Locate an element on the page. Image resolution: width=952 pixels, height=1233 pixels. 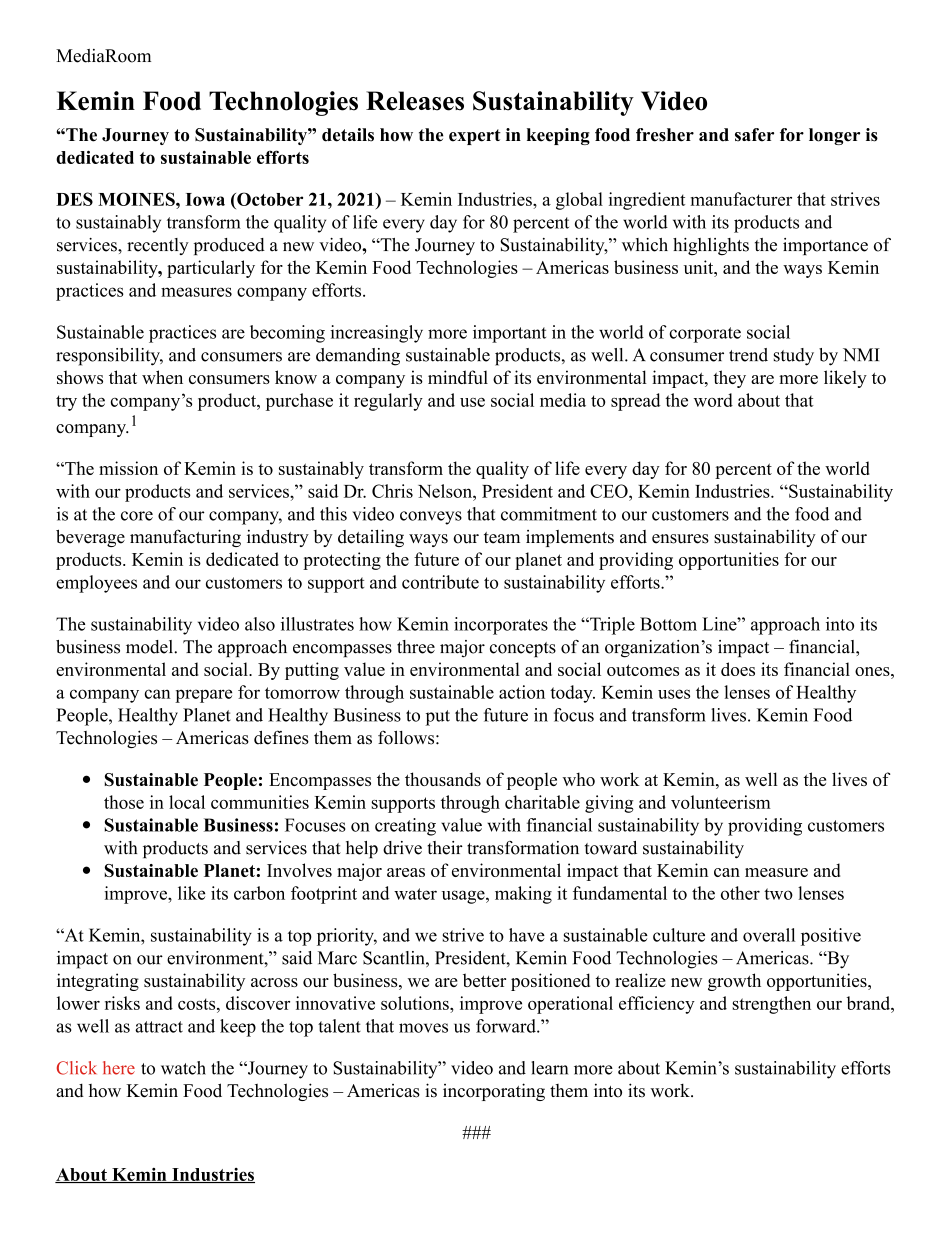
employees is located at coordinates (96, 584).
